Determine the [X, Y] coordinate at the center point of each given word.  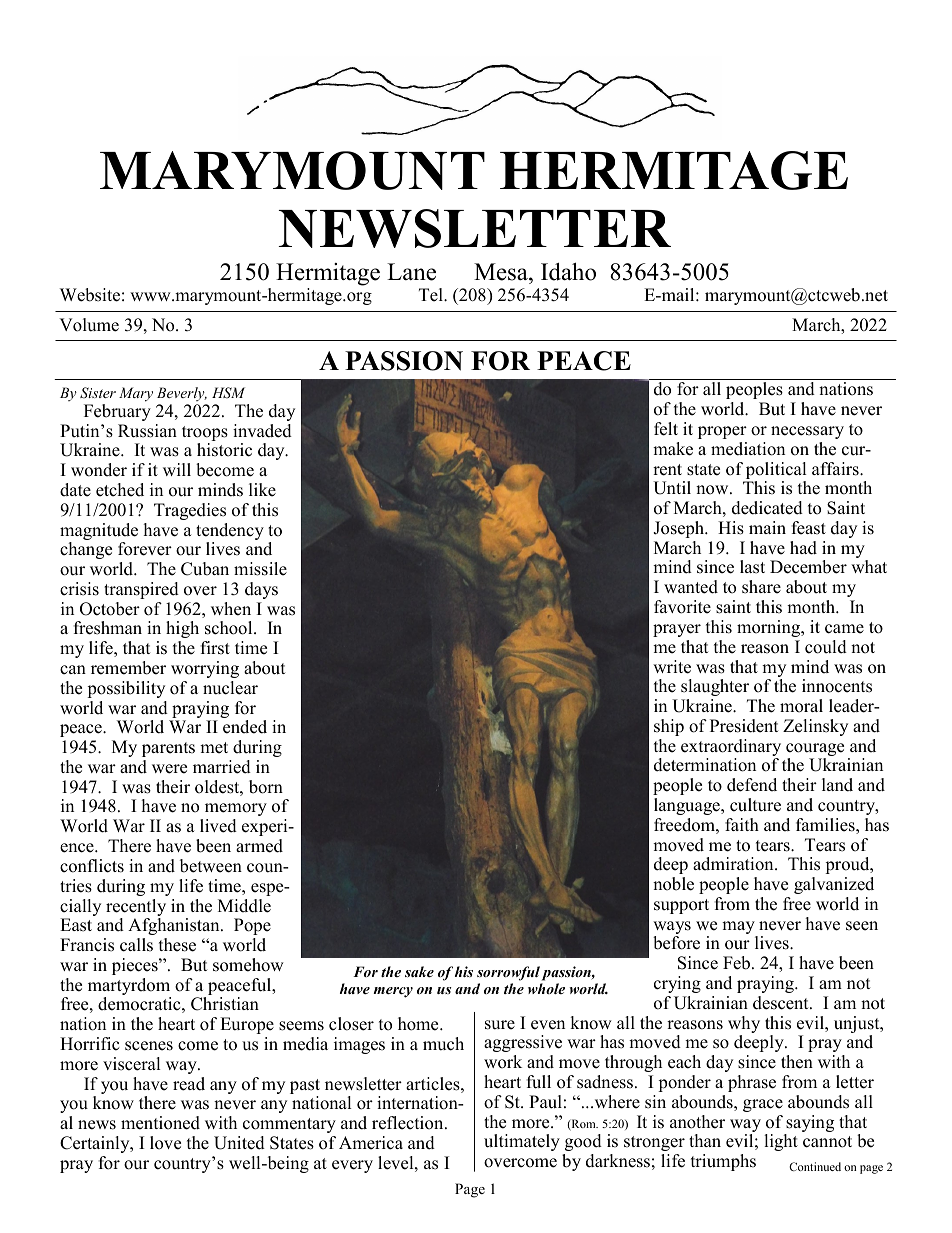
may [739, 929]
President [744, 726]
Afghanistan [175, 926]
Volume [89, 325]
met [214, 748]
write [672, 667]
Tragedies [190, 511]
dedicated [767, 508]
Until [672, 488]
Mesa [502, 273]
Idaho [568, 271]
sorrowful [509, 975]
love [165, 1143]
